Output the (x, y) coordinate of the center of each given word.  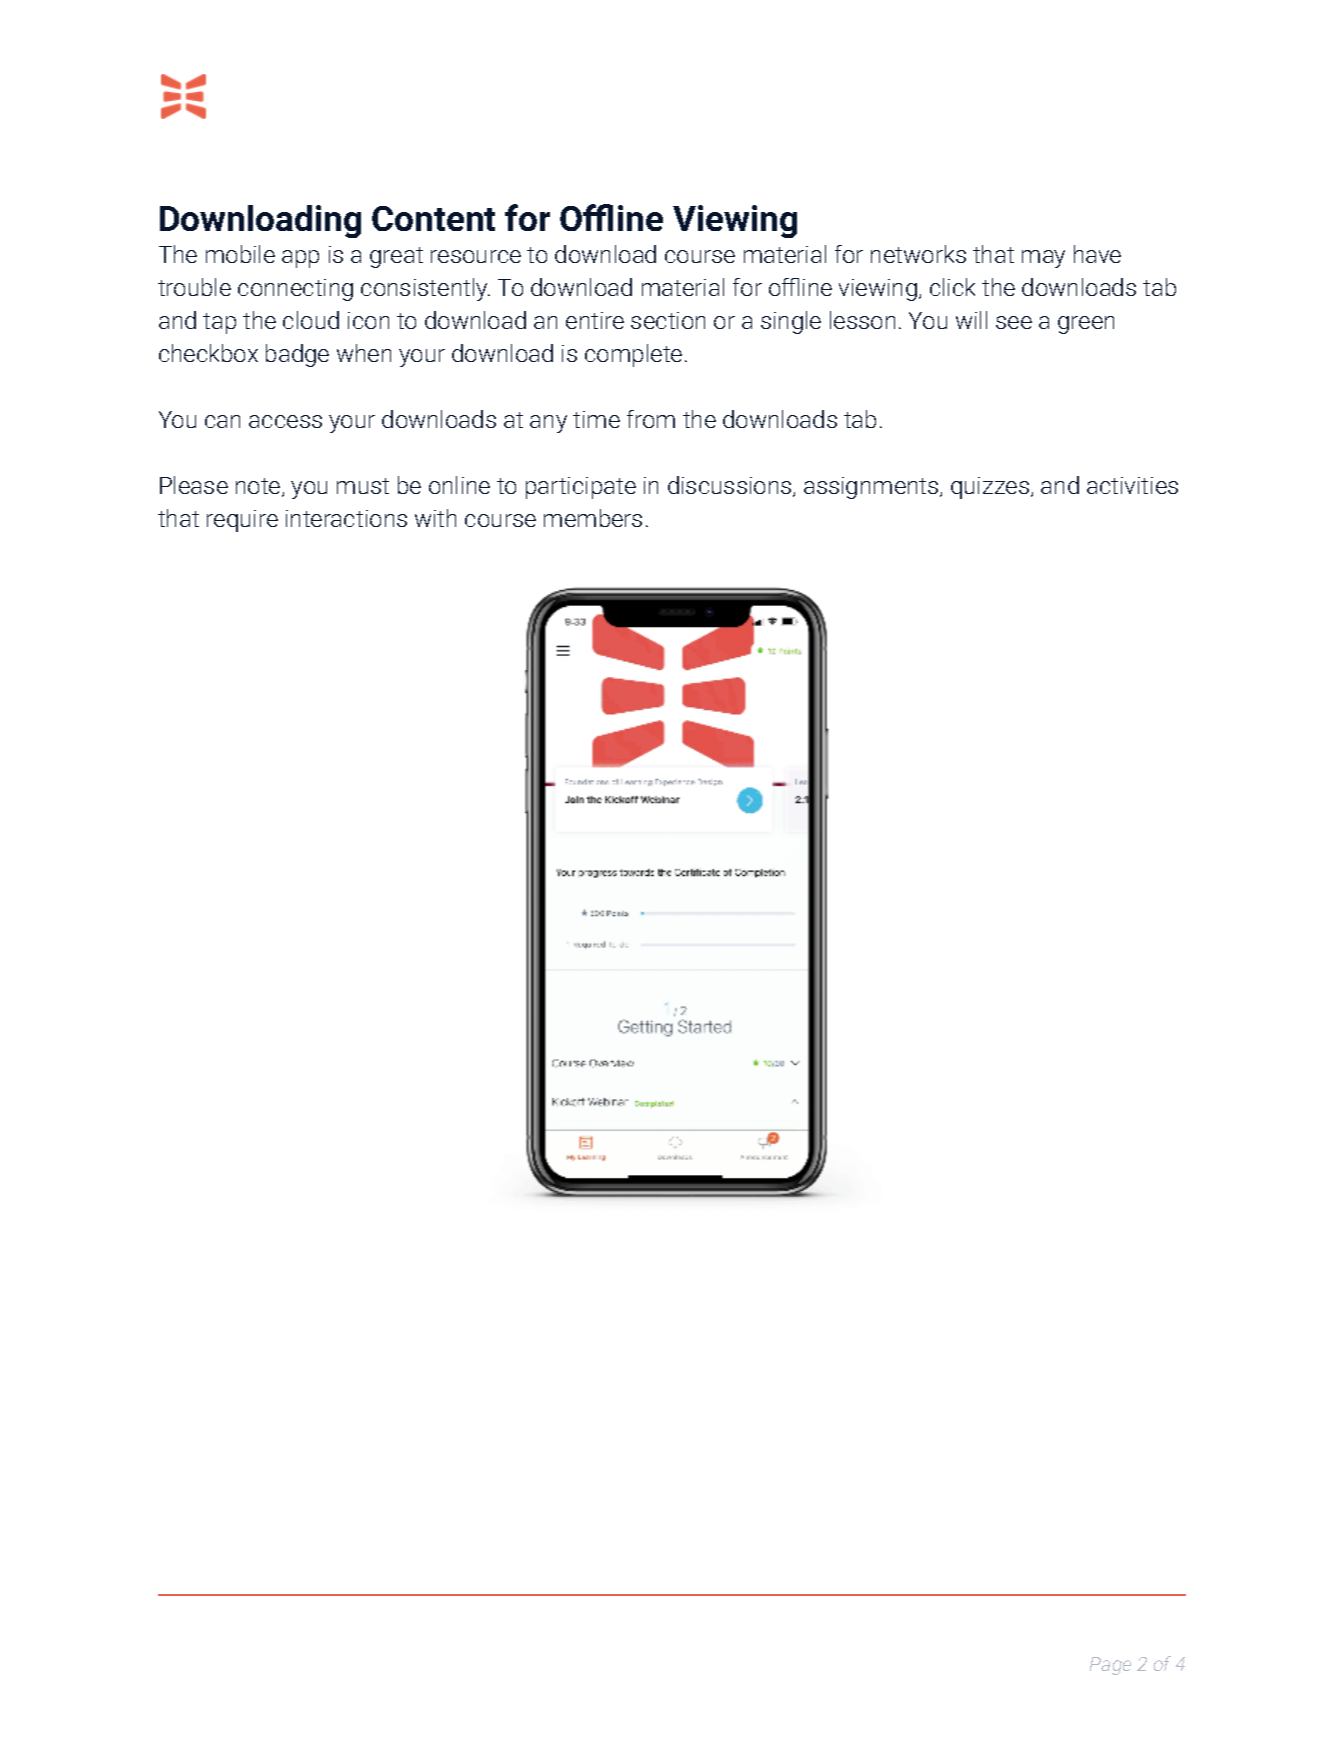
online (459, 485)
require (242, 521)
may (1043, 259)
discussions (731, 486)
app (300, 259)
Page (1110, 1666)
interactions (346, 518)
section (668, 320)
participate (581, 488)
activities (1132, 485)
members (593, 518)
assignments (872, 488)
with (435, 518)
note (259, 487)
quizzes (990, 488)
